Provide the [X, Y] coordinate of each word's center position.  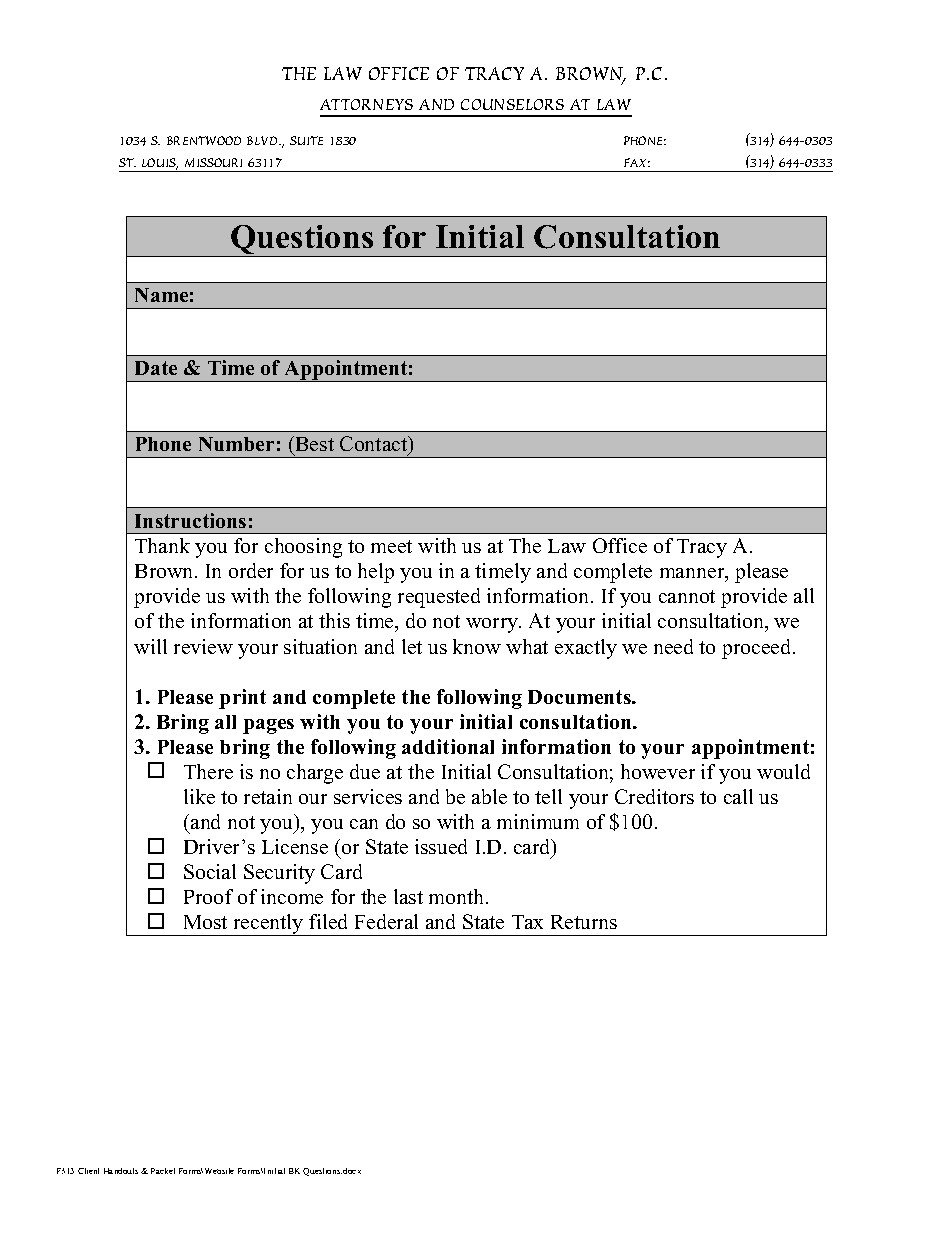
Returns [584, 922]
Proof [208, 896]
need [673, 646]
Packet [163, 1171]
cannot [687, 596]
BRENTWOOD [204, 140]
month [458, 896]
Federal [386, 921]
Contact [375, 445]
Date [156, 368]
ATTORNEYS [366, 104]
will [150, 646]
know [477, 646]
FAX [637, 162]
